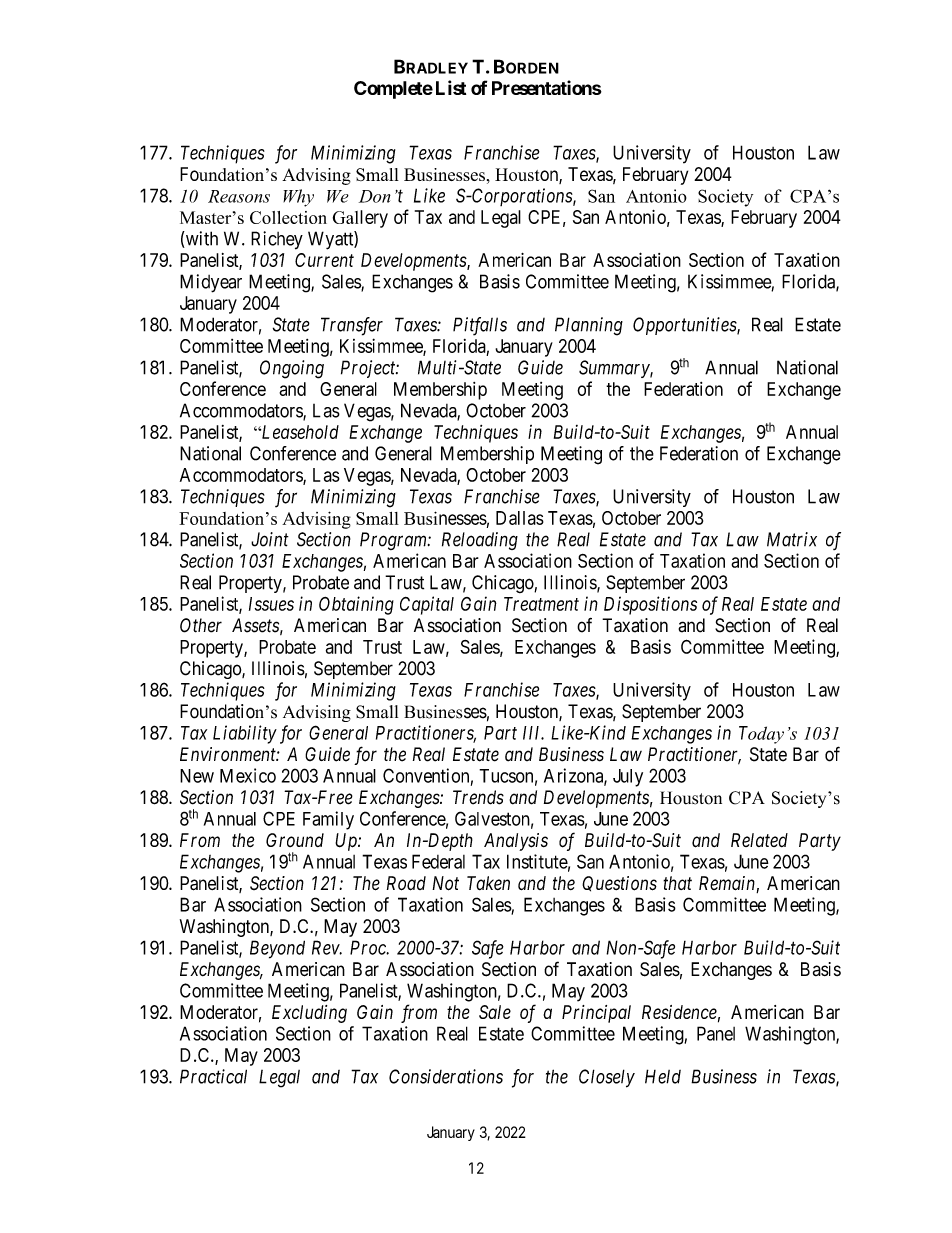  What do you see at coordinates (759, 840) in the page?
I see `Related` at bounding box center [759, 840].
